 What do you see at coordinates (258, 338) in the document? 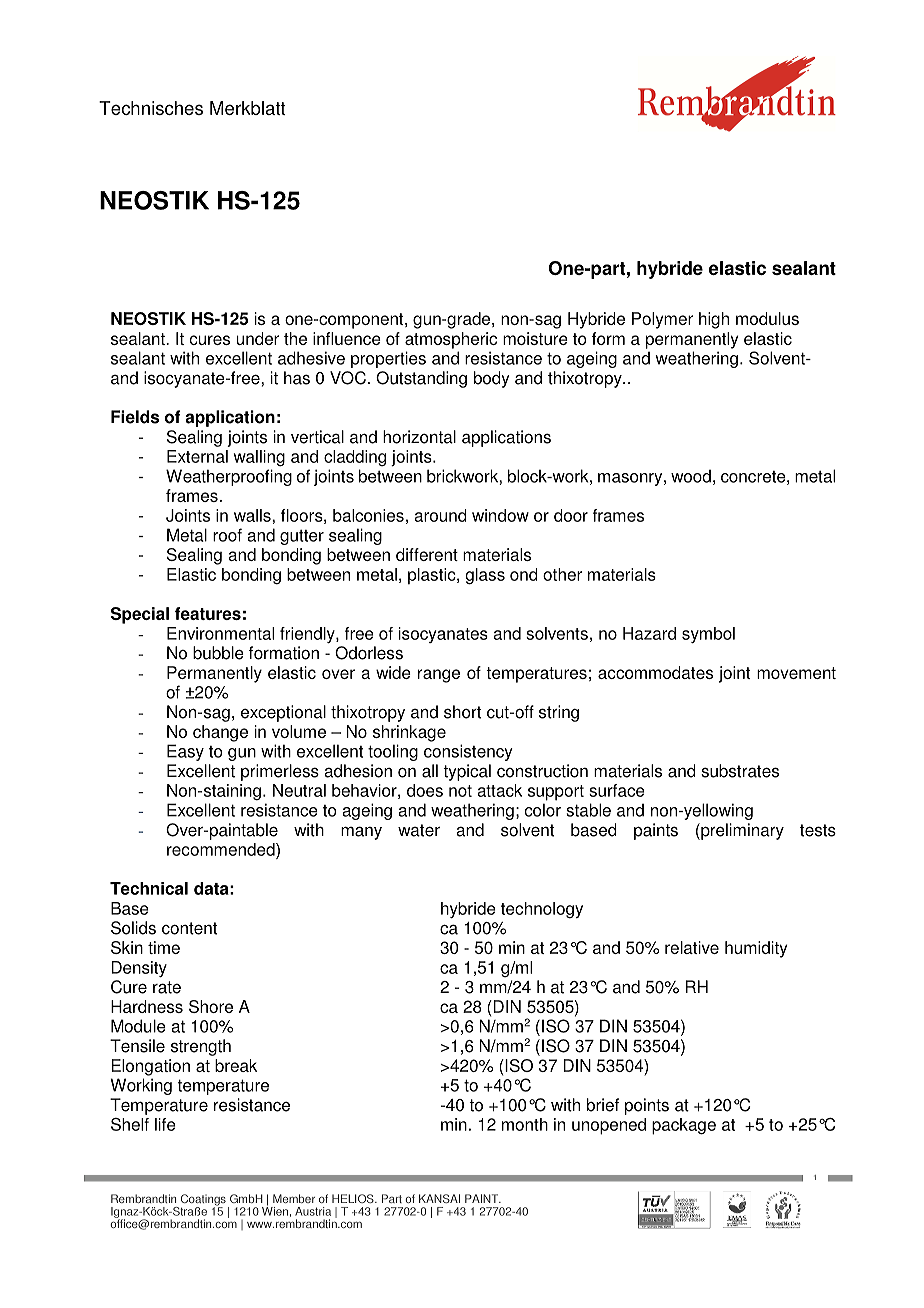
I see `under` at bounding box center [258, 338].
